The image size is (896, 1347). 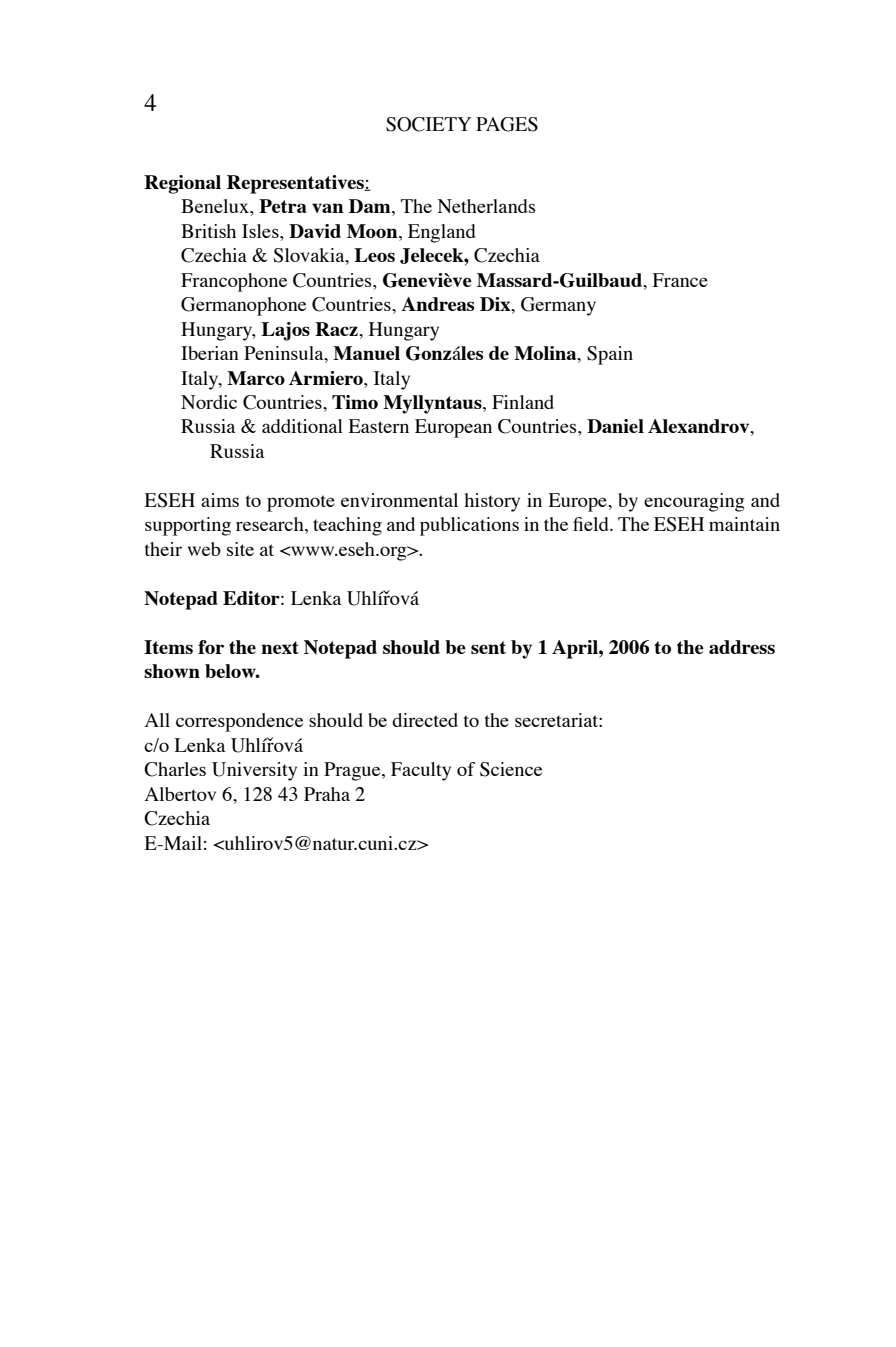 What do you see at coordinates (507, 124) in the image?
I see `PAGES` at bounding box center [507, 124].
